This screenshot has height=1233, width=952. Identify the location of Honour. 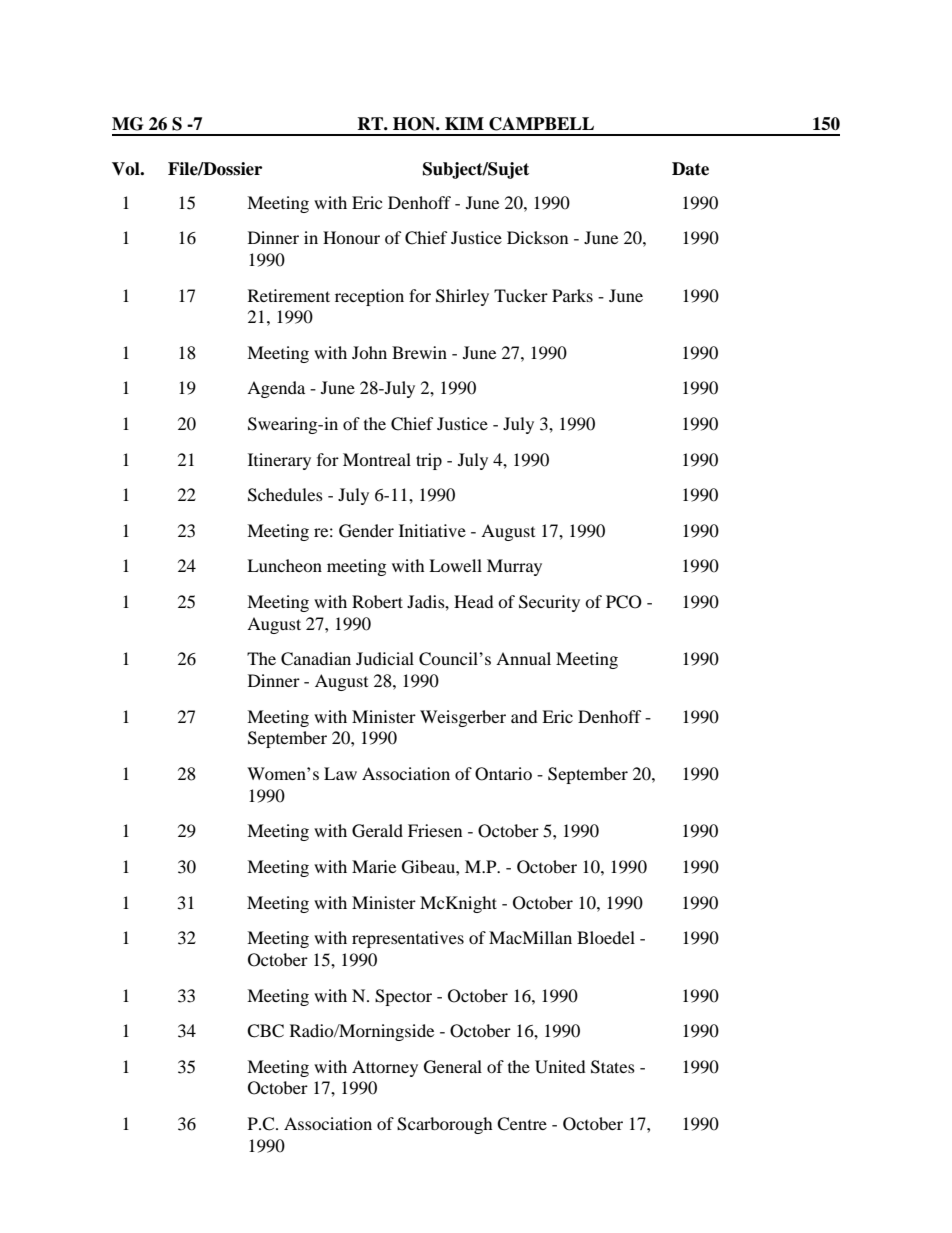
(351, 237).
